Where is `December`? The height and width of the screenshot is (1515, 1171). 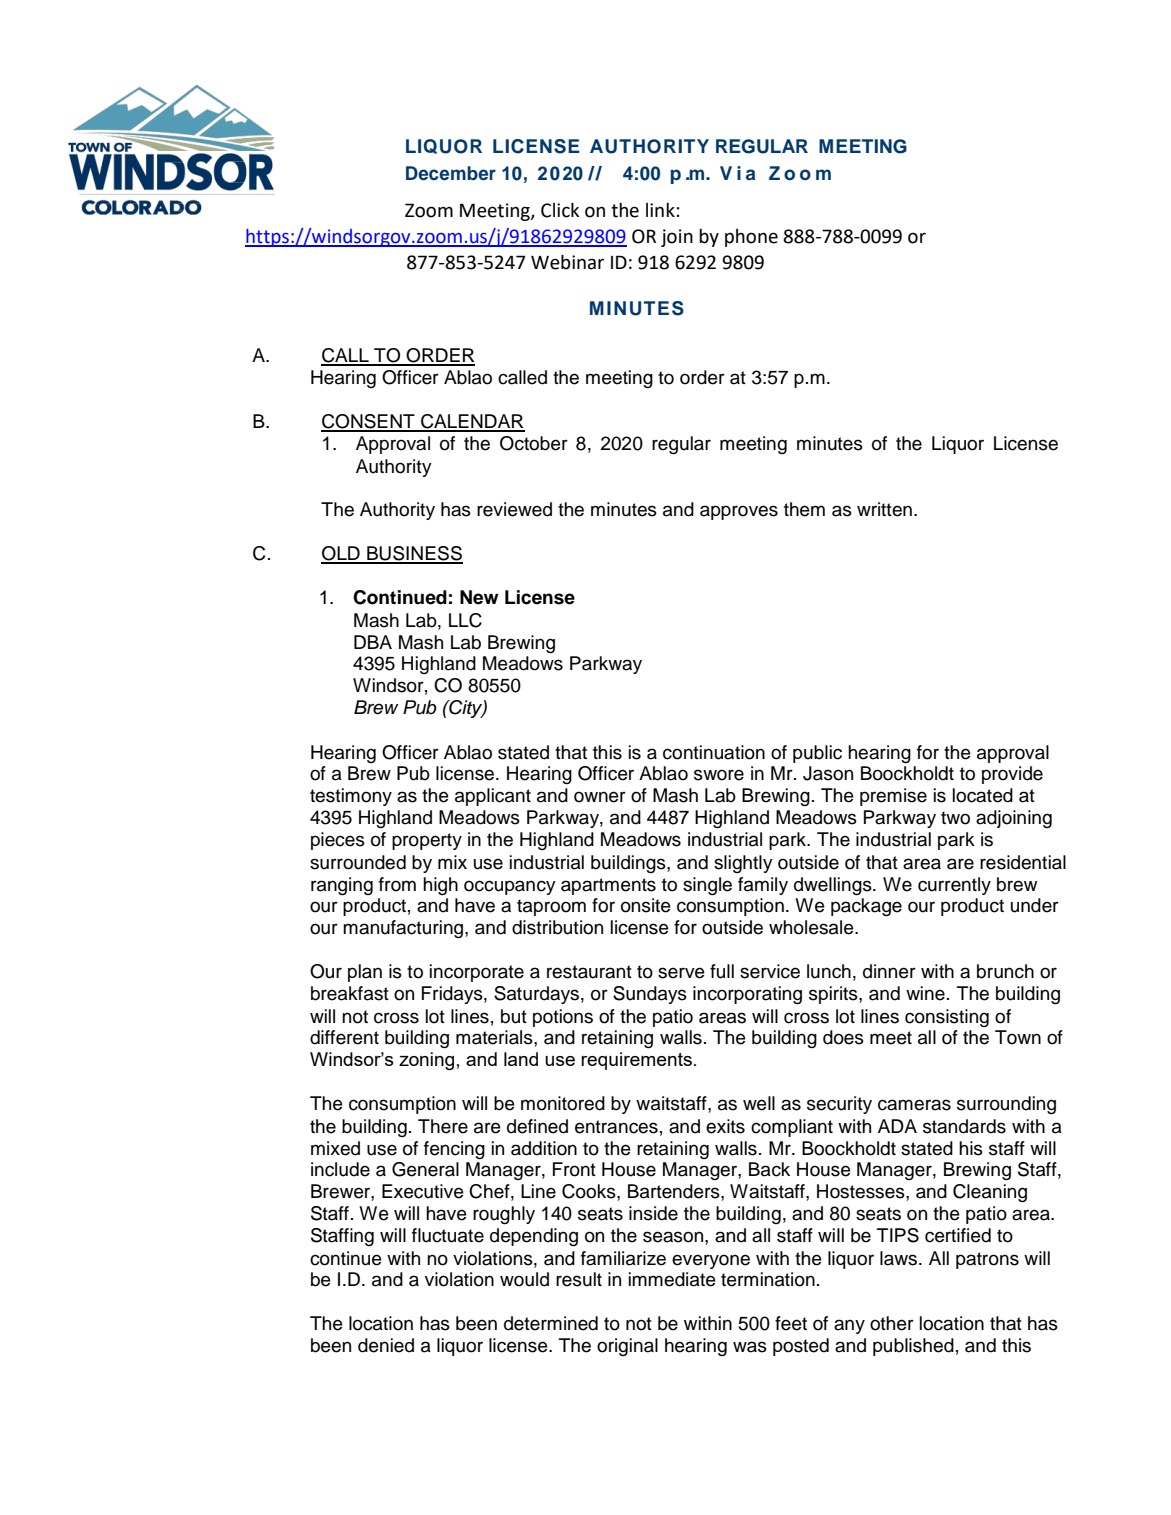
December is located at coordinates (451, 173).
